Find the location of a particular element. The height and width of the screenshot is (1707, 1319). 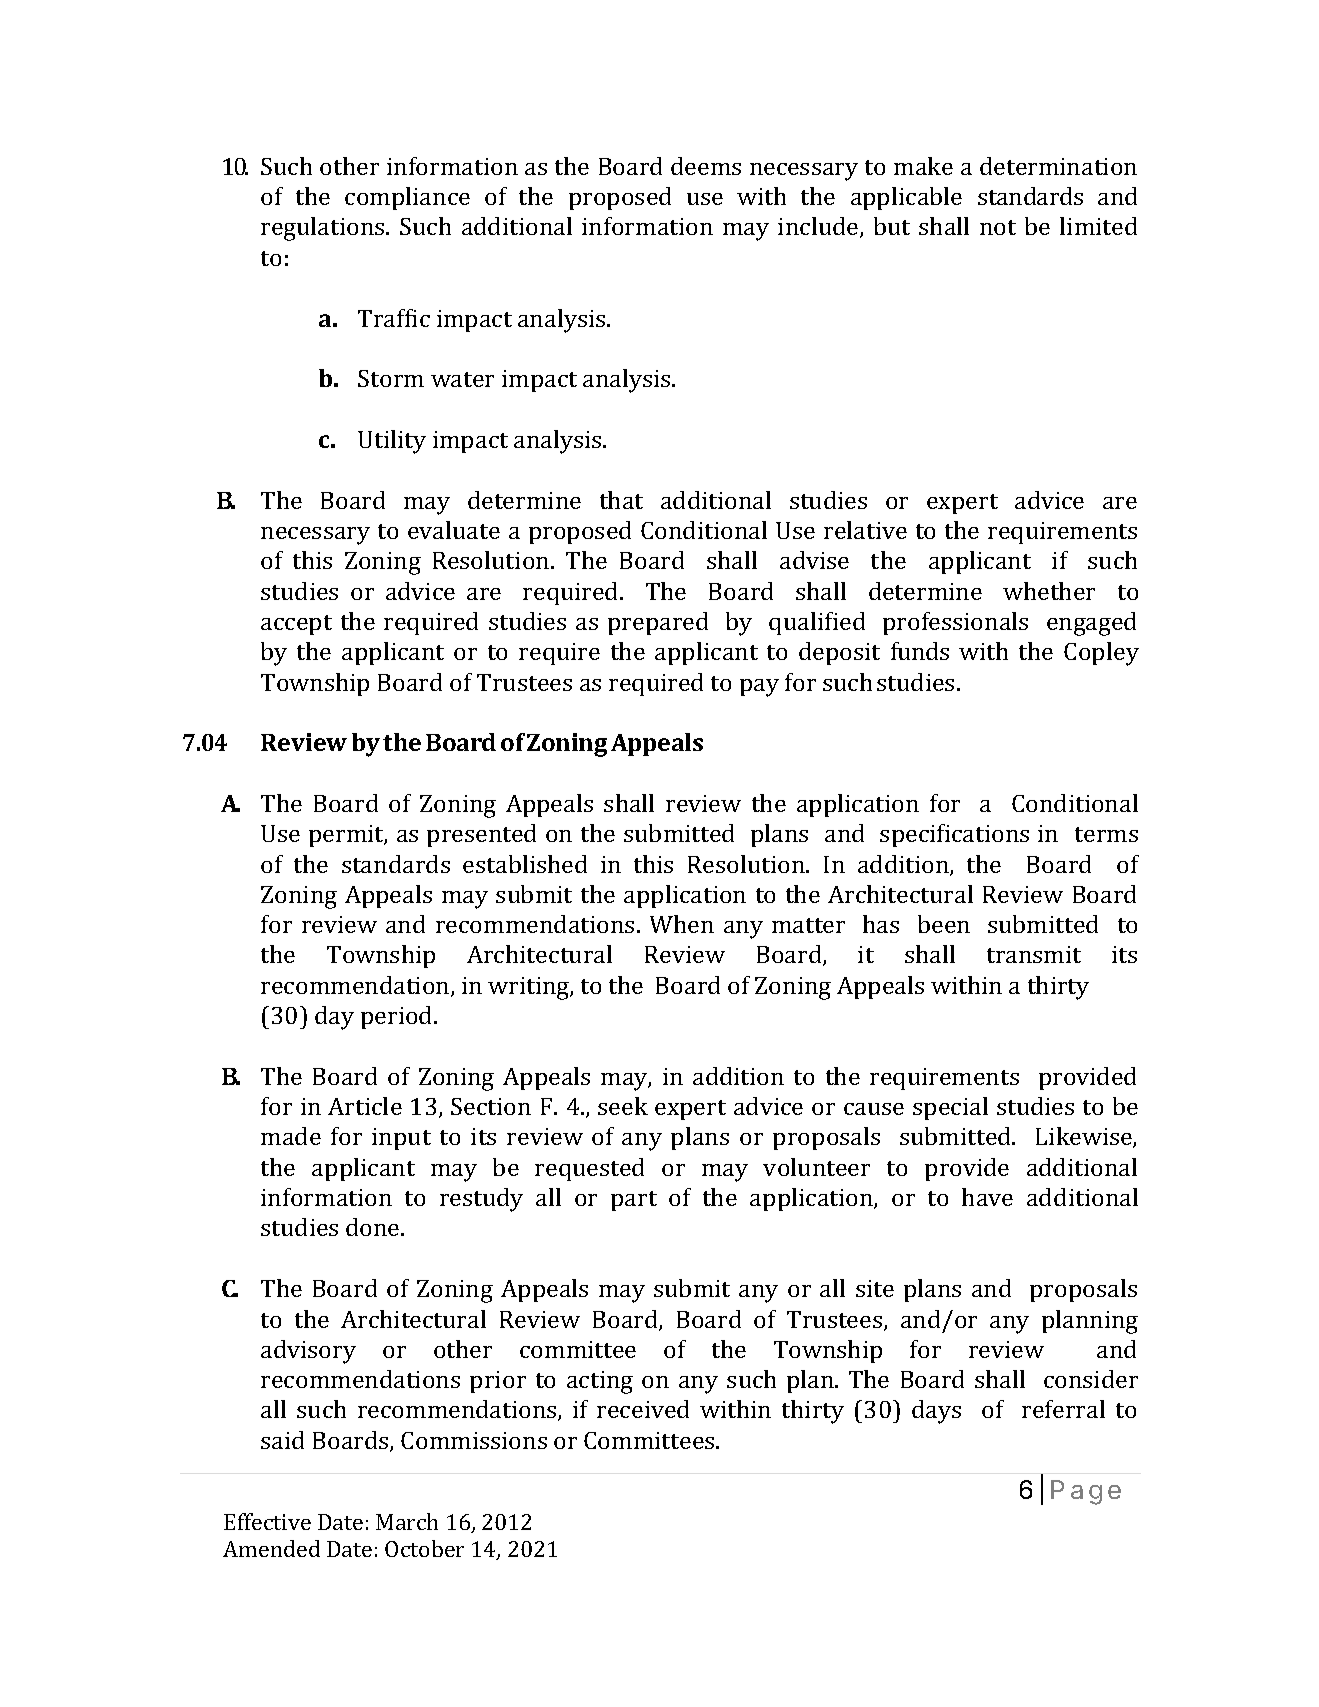

whether is located at coordinates (1049, 591).
